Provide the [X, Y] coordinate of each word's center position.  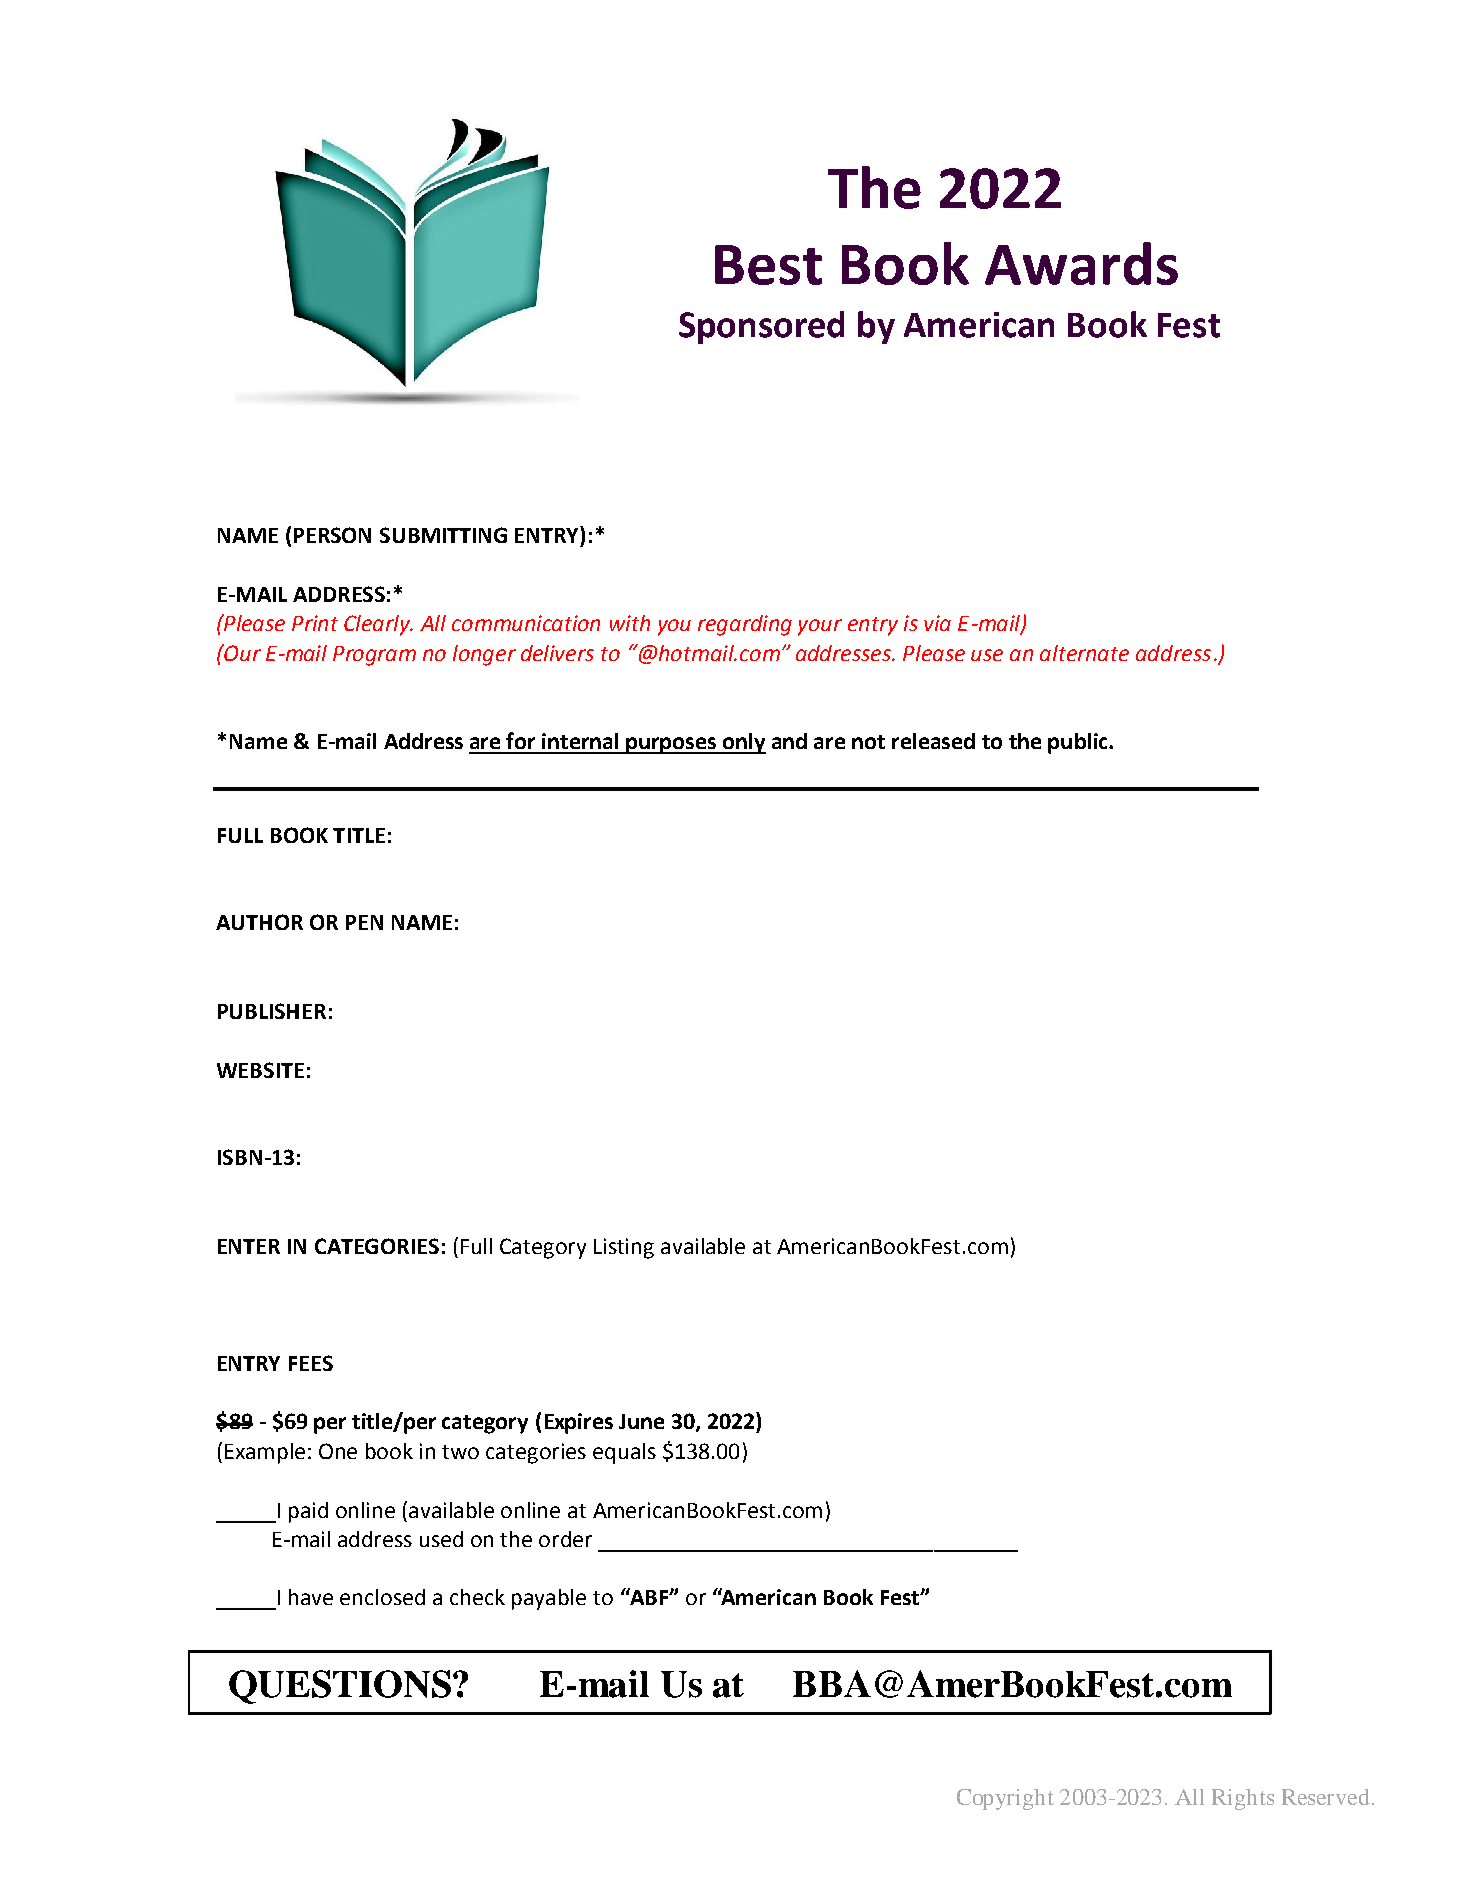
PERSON [332, 535]
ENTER [249, 1246]
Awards [1081, 263]
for [520, 740]
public [1079, 743]
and [789, 741]
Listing [624, 1248]
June [641, 1421]
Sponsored [761, 327]
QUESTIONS [341, 1687]
